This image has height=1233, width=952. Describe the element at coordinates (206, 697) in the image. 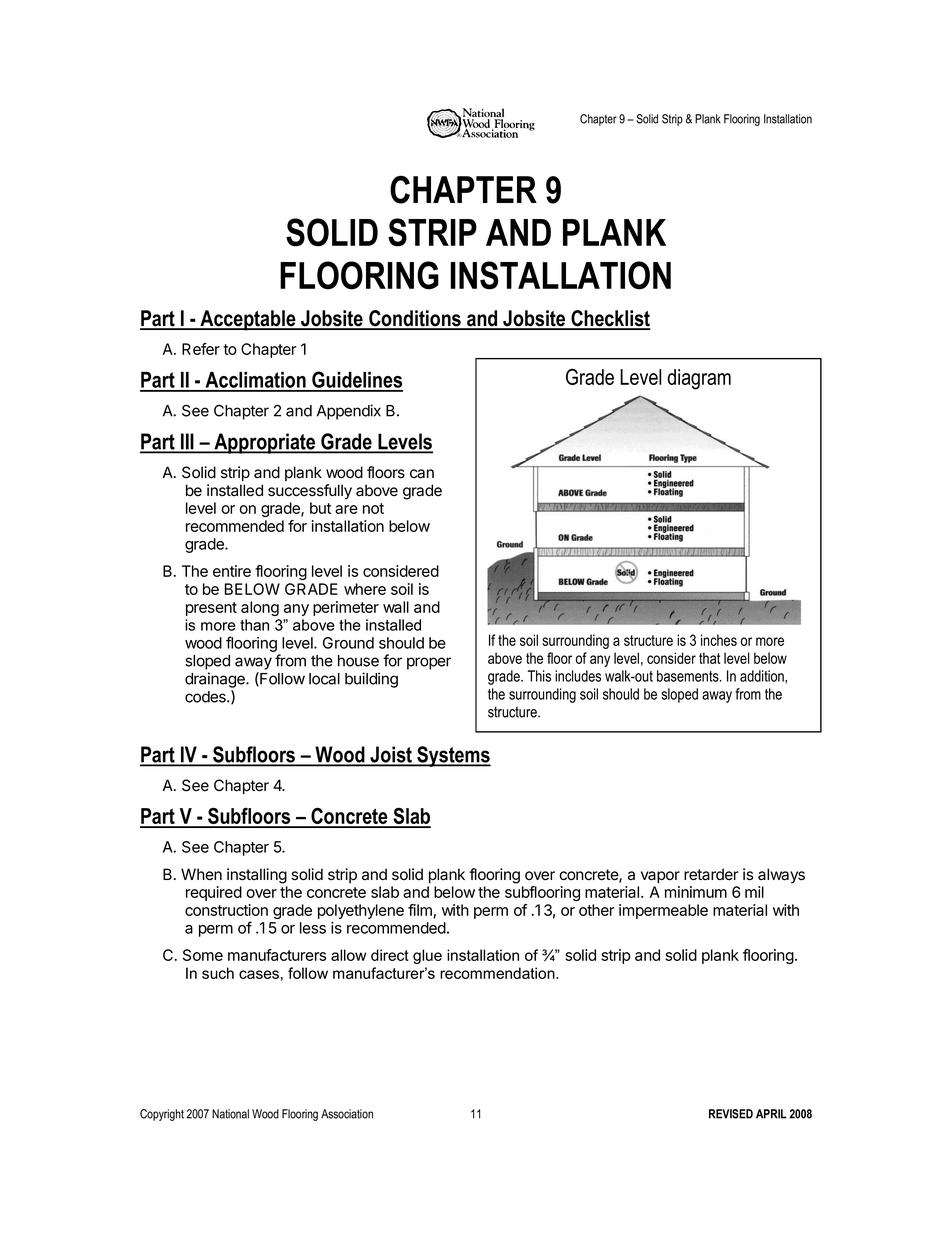

I see `codes` at that location.
